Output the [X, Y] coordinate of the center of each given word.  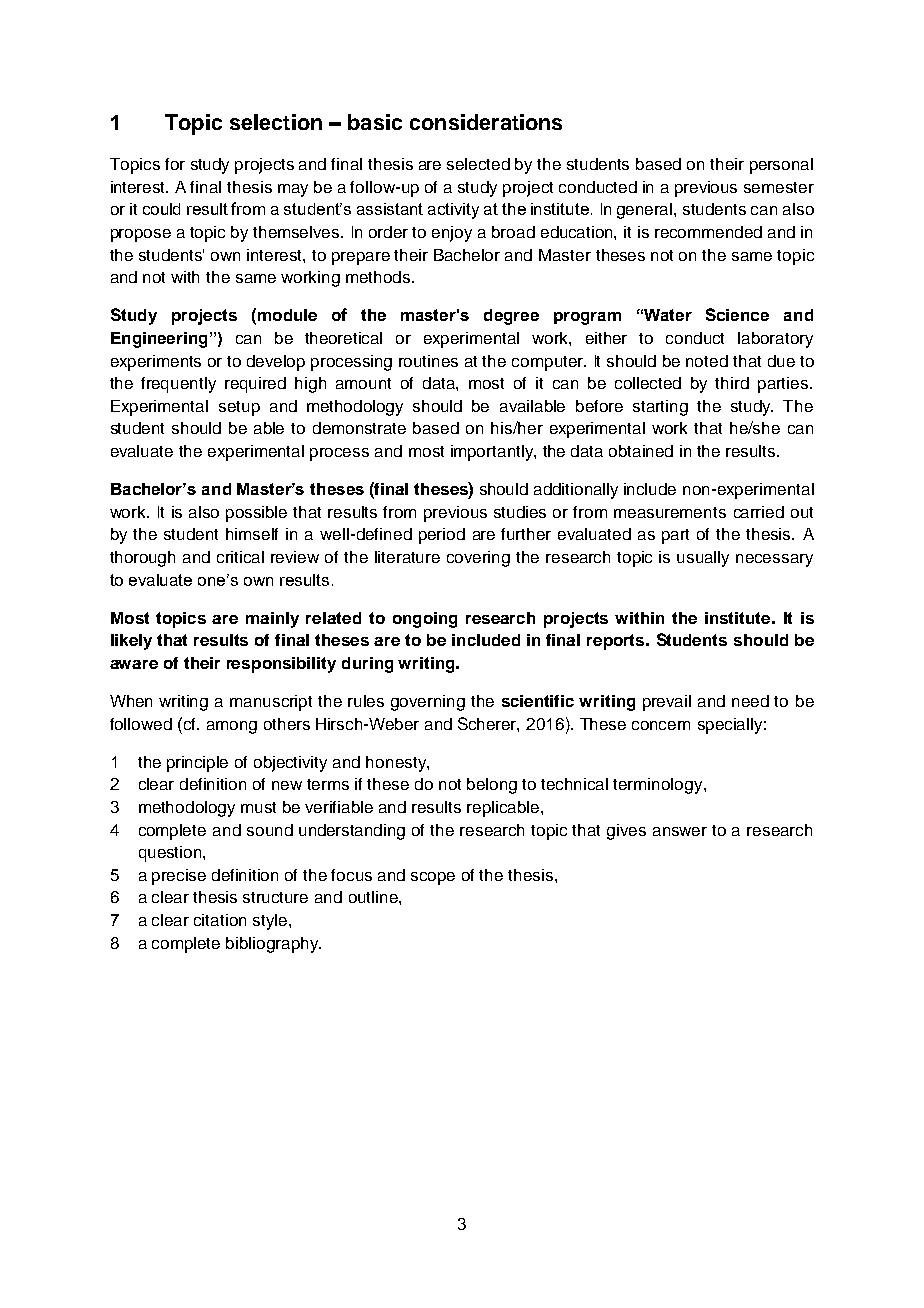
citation [220, 920]
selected [478, 164]
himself [252, 534]
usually [703, 559]
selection [276, 122]
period [442, 536]
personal [781, 166]
